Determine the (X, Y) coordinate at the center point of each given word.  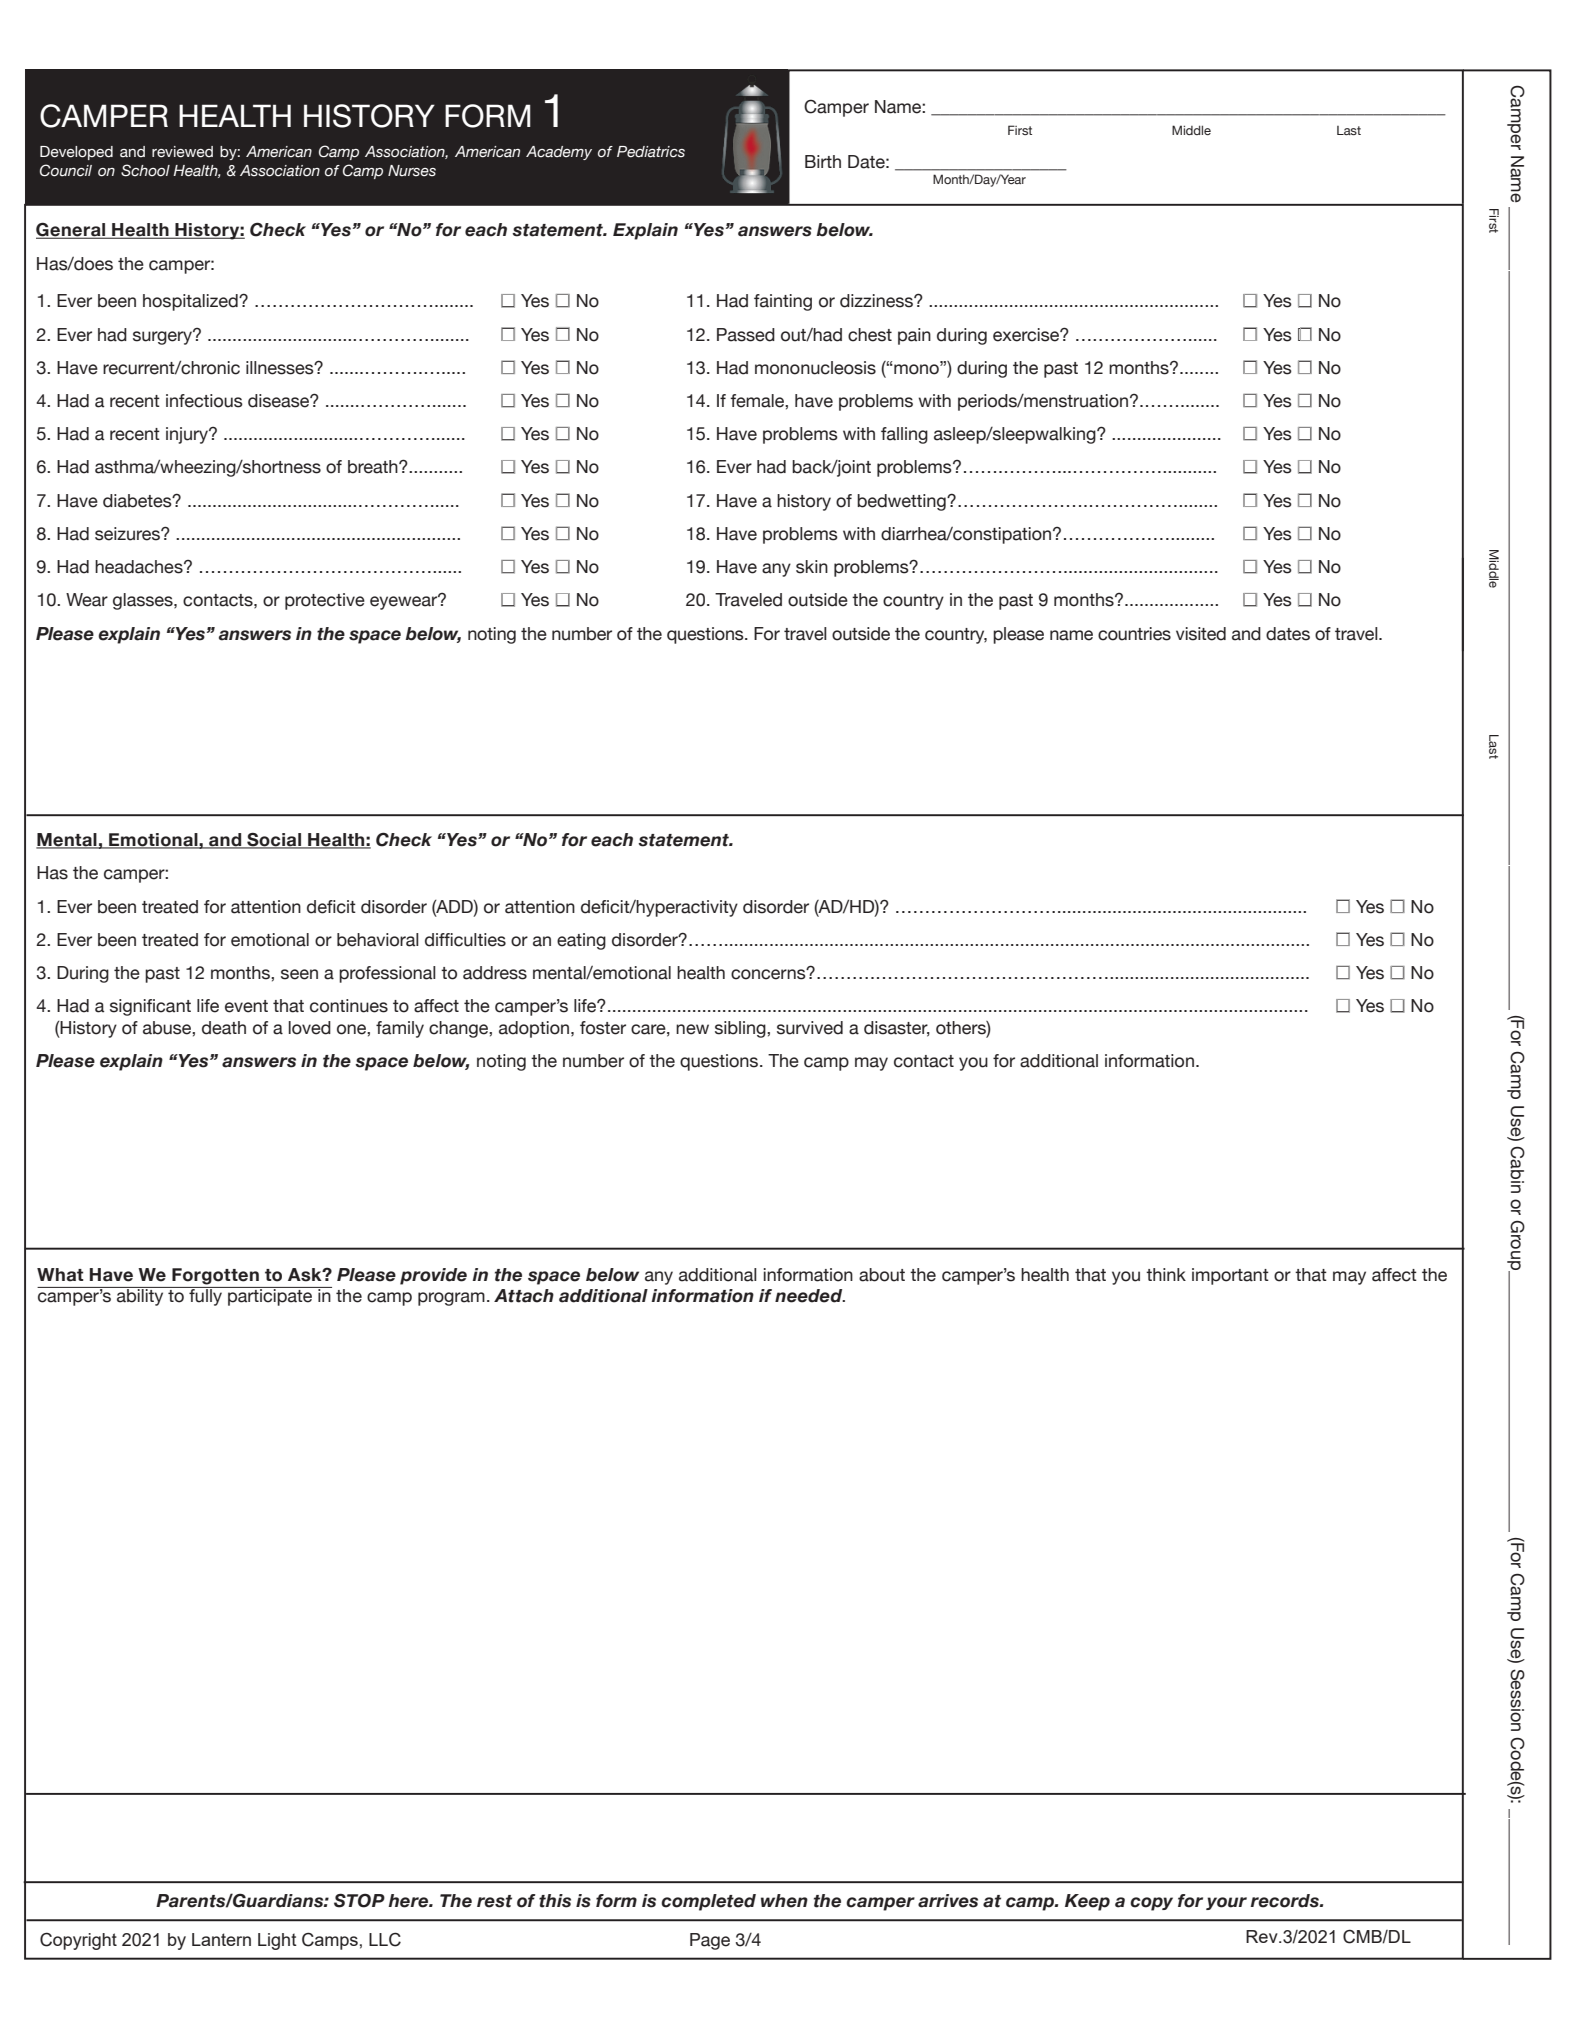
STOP (359, 1900)
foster (603, 1028)
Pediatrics (651, 152)
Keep (1087, 1902)
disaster (897, 1029)
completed (708, 1902)
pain (914, 336)
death (224, 1028)
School (145, 170)
